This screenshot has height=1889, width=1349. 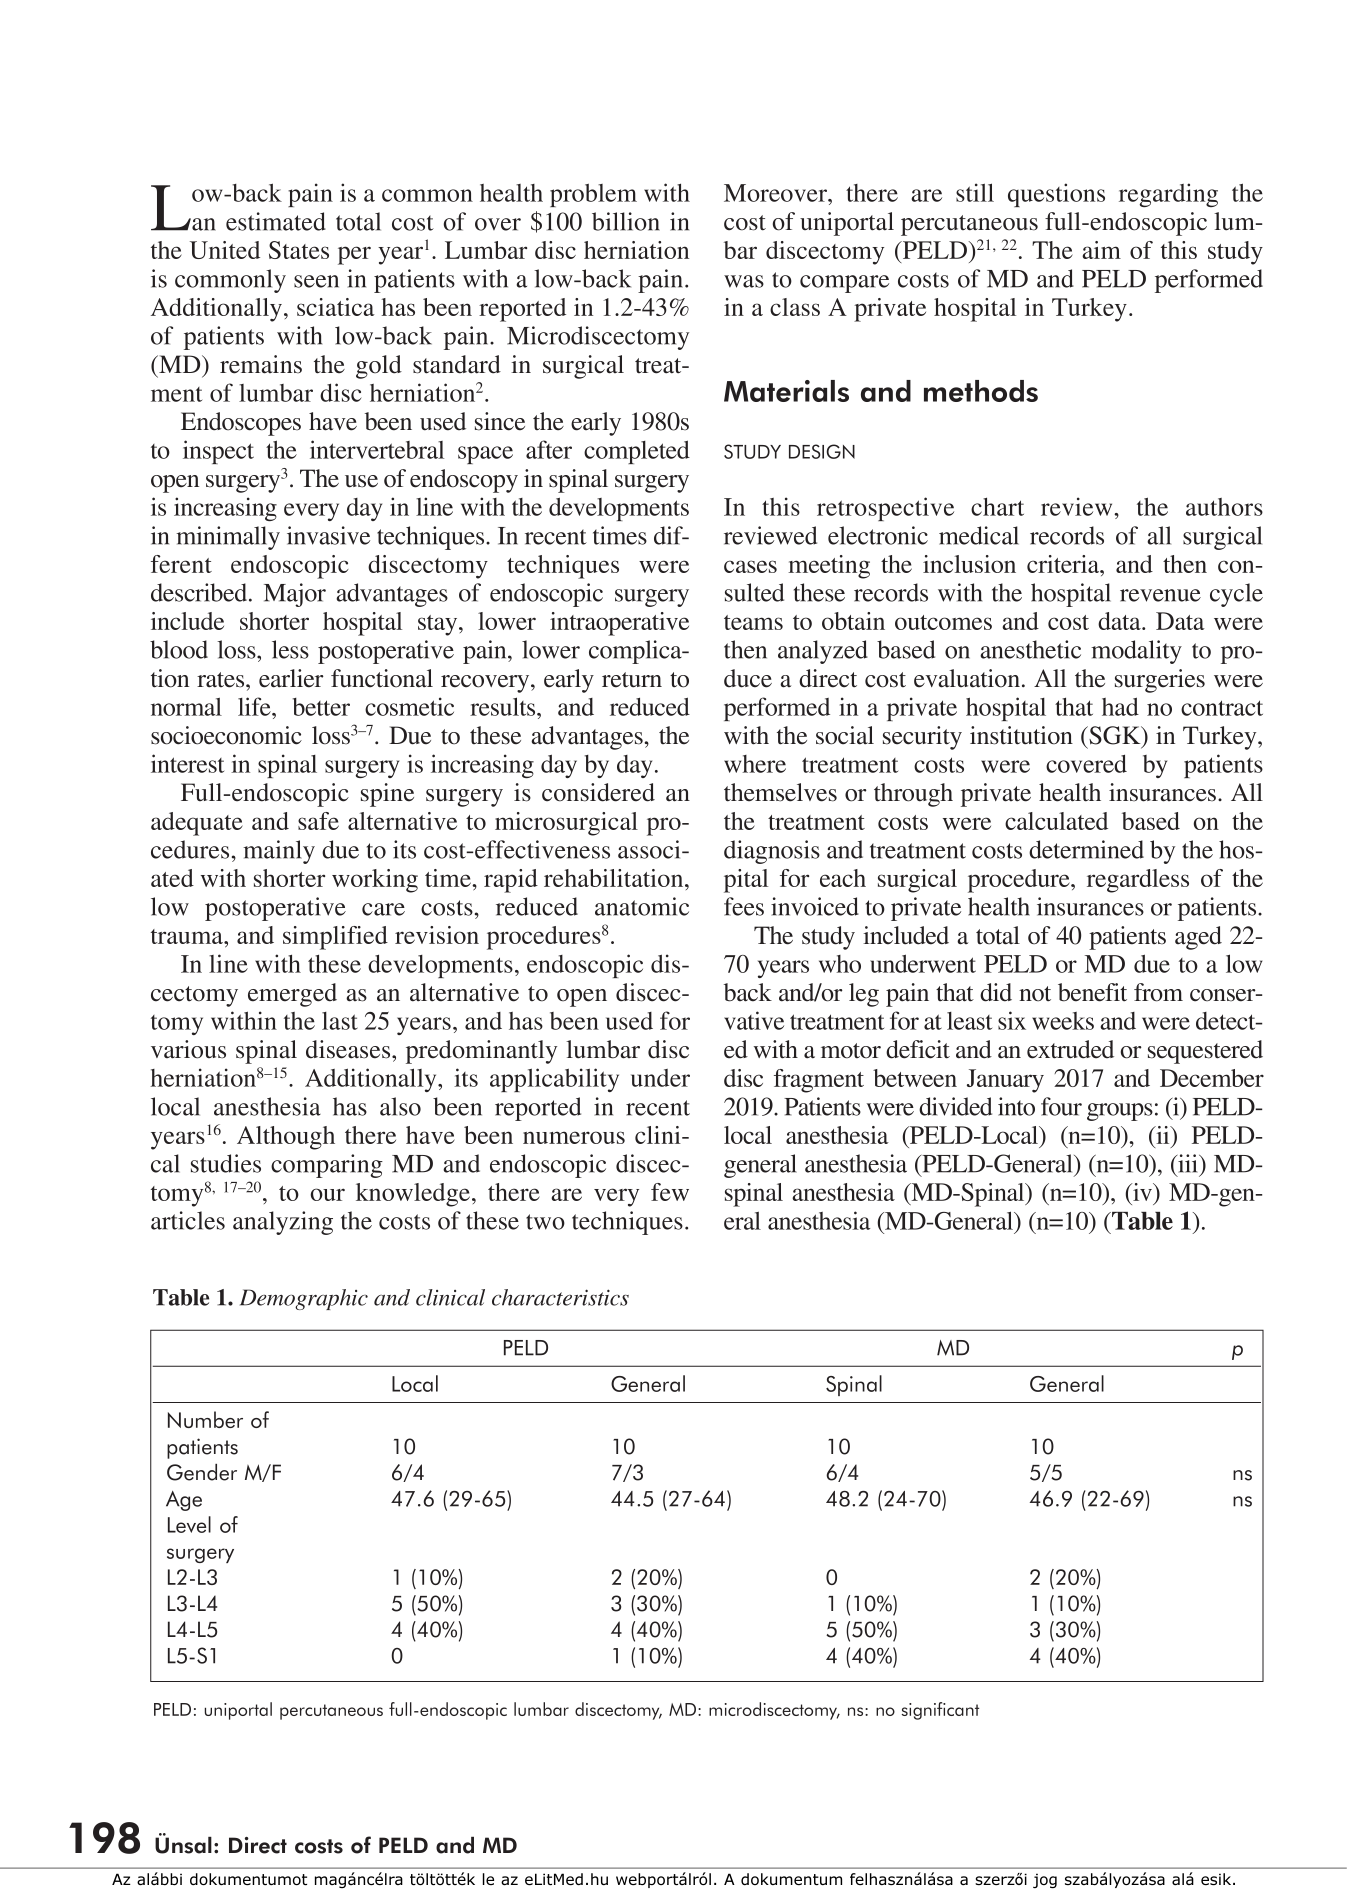 What do you see at coordinates (753, 622) in the screenshot?
I see `teams` at bounding box center [753, 622].
